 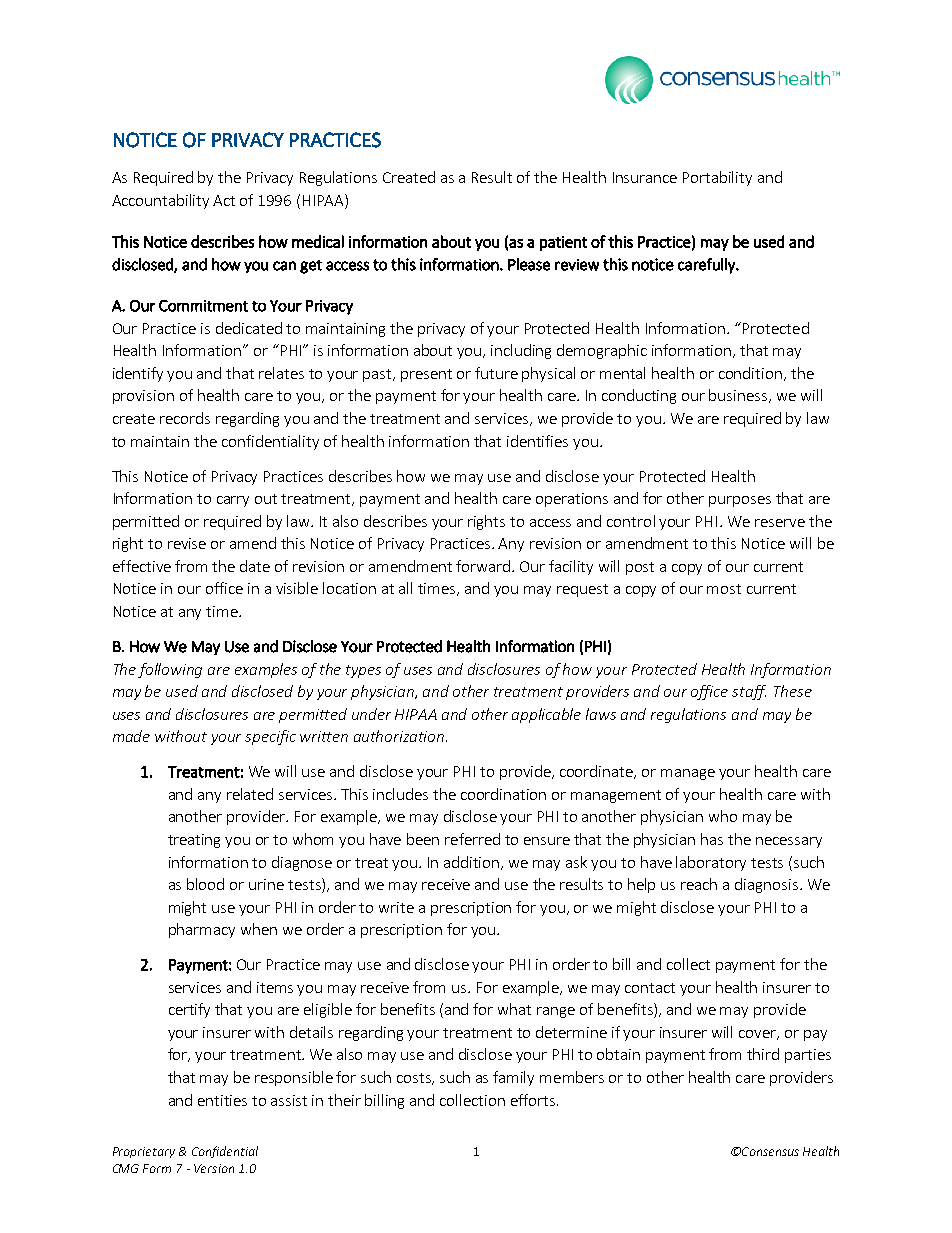 What do you see at coordinates (529, 264) in the document?
I see `Please` at bounding box center [529, 264].
